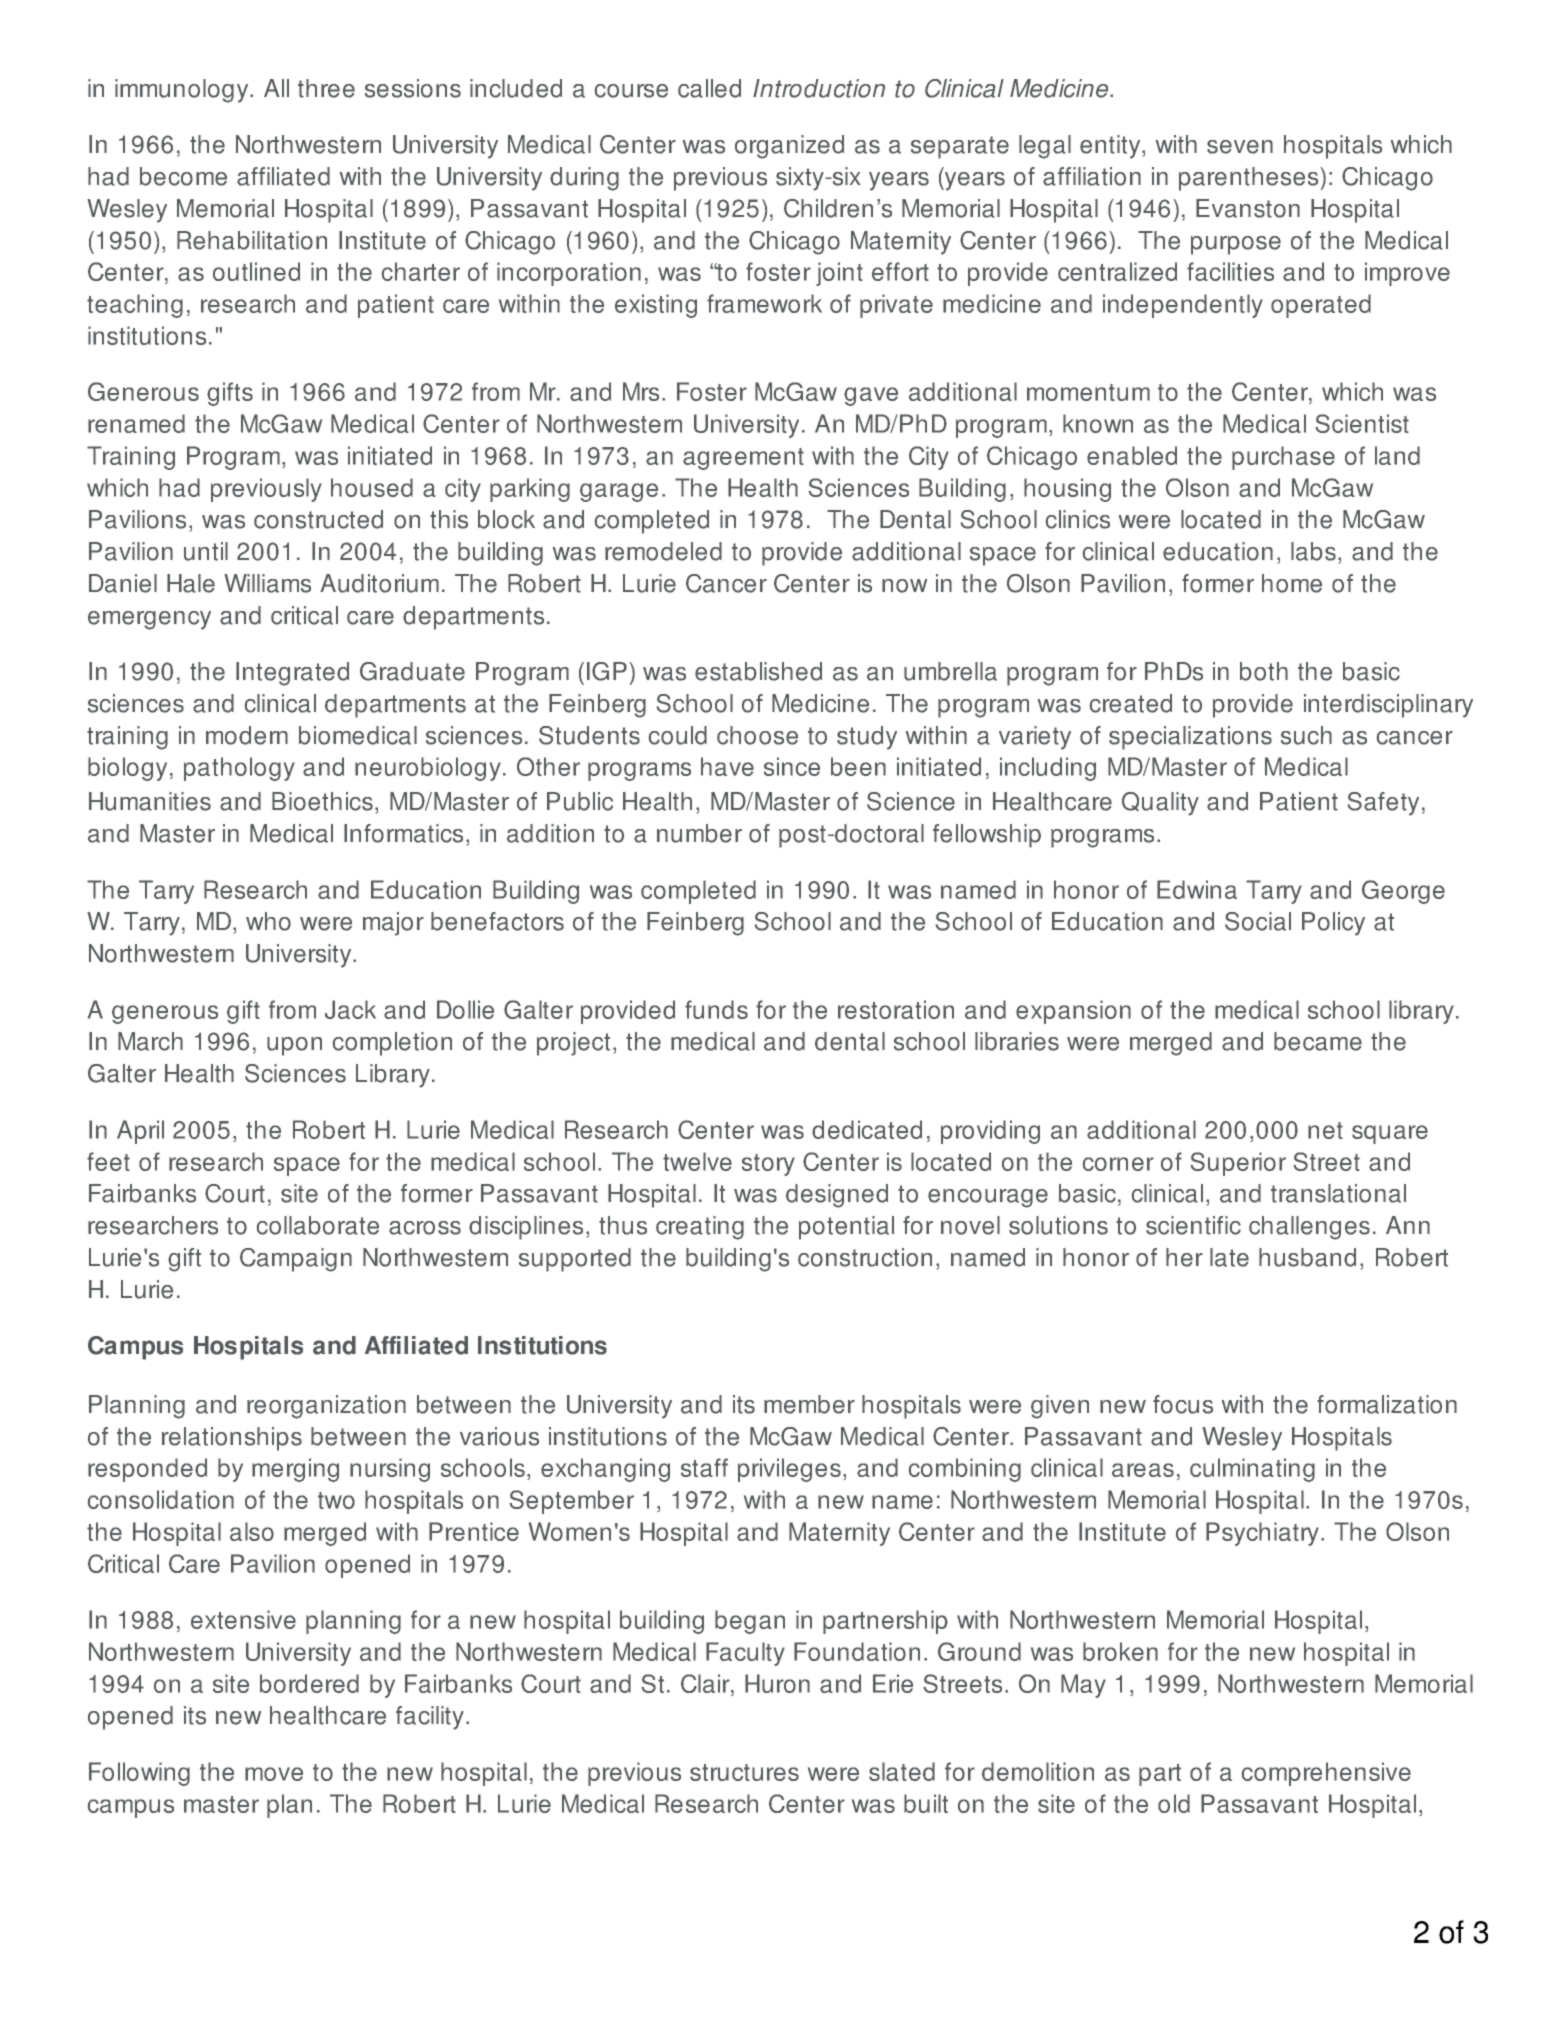 The width and height of the screenshot is (1562, 2022). What do you see at coordinates (789, 147) in the screenshot?
I see `organized` at bounding box center [789, 147].
